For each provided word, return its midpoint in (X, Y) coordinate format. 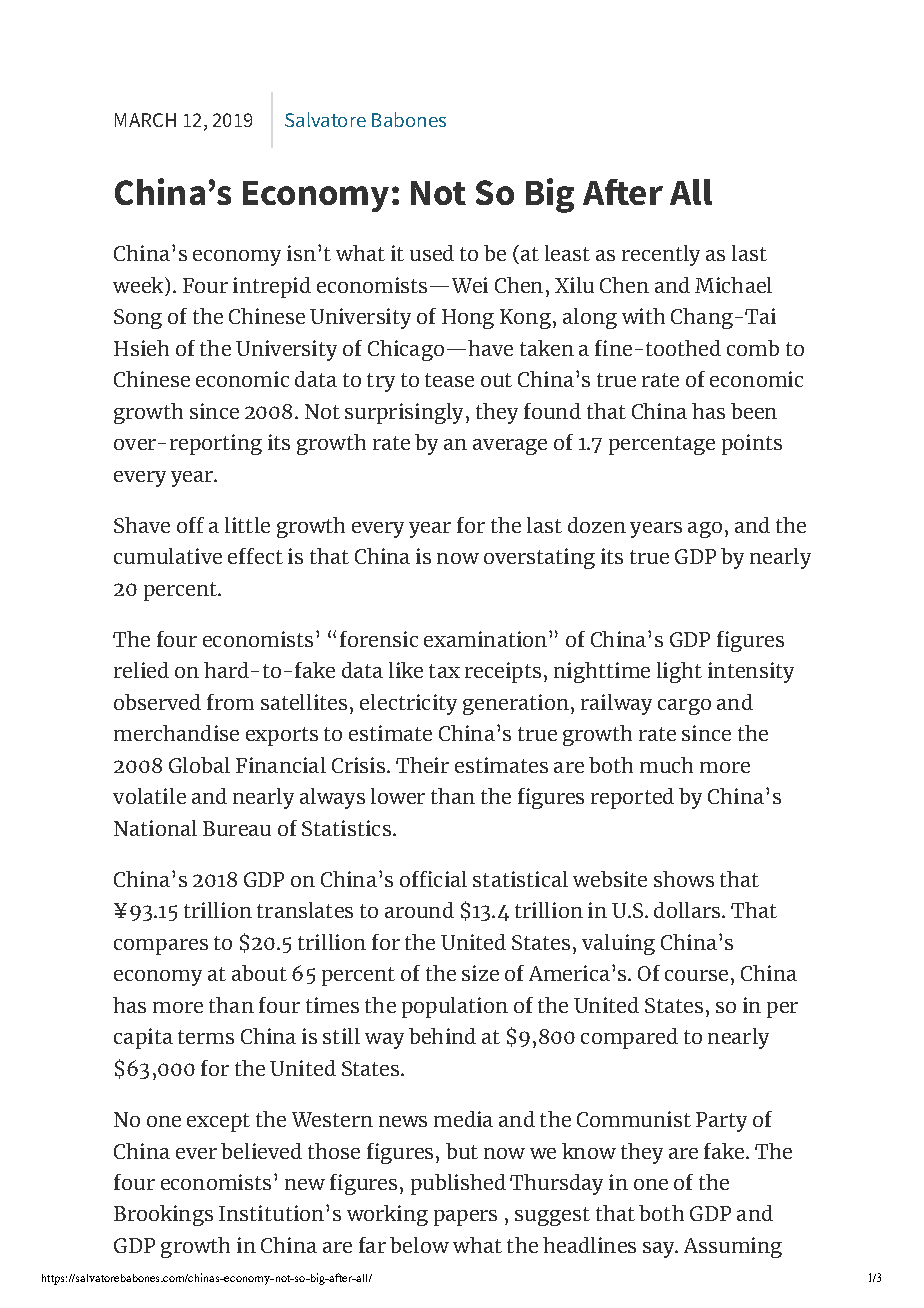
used (432, 253)
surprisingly (404, 413)
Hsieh (141, 348)
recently (661, 255)
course (696, 975)
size (480, 973)
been (754, 411)
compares (161, 947)
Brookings (163, 1215)
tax (444, 671)
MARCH (145, 120)
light (679, 672)
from (230, 702)
